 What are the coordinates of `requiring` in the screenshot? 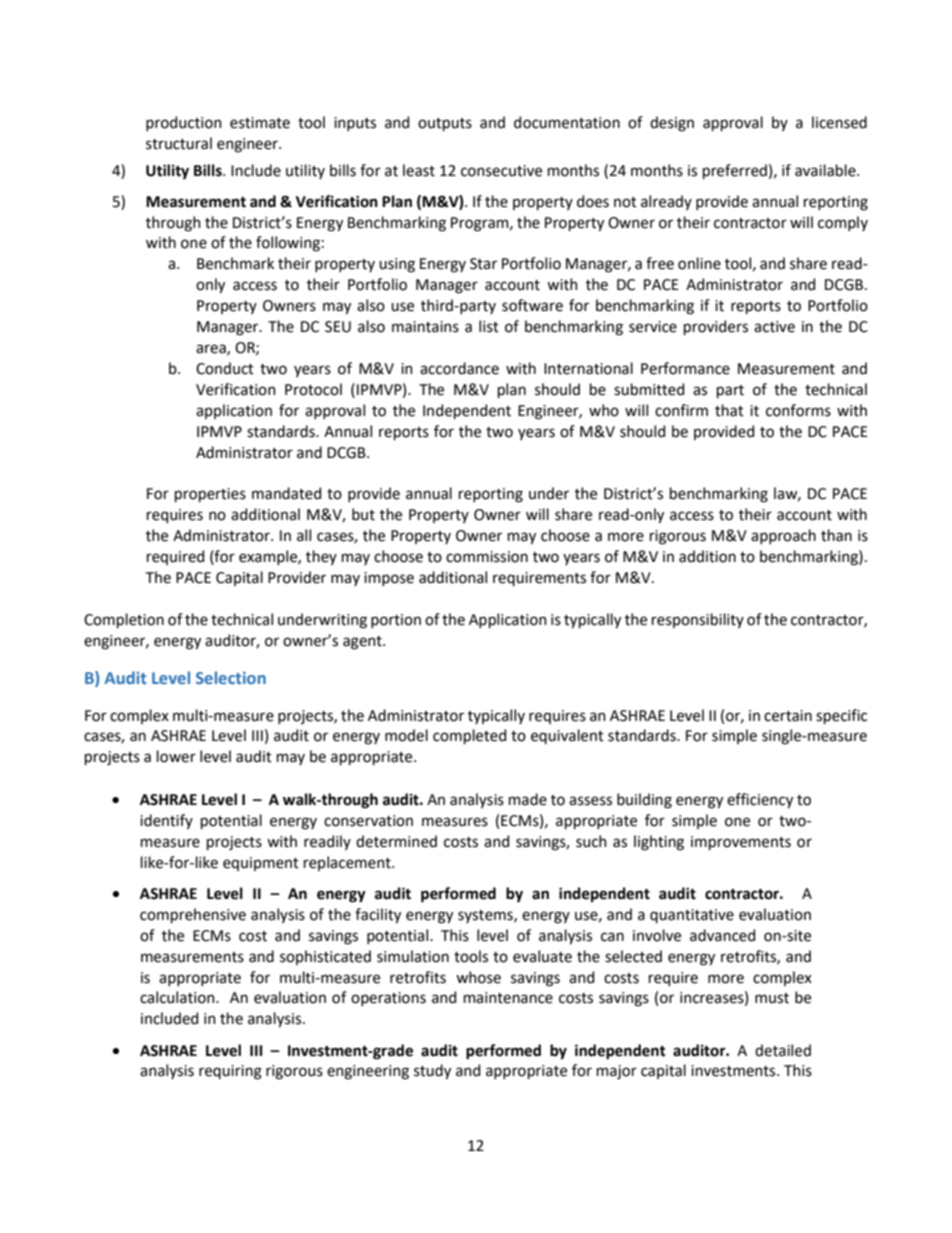 It's located at (230, 1072).
